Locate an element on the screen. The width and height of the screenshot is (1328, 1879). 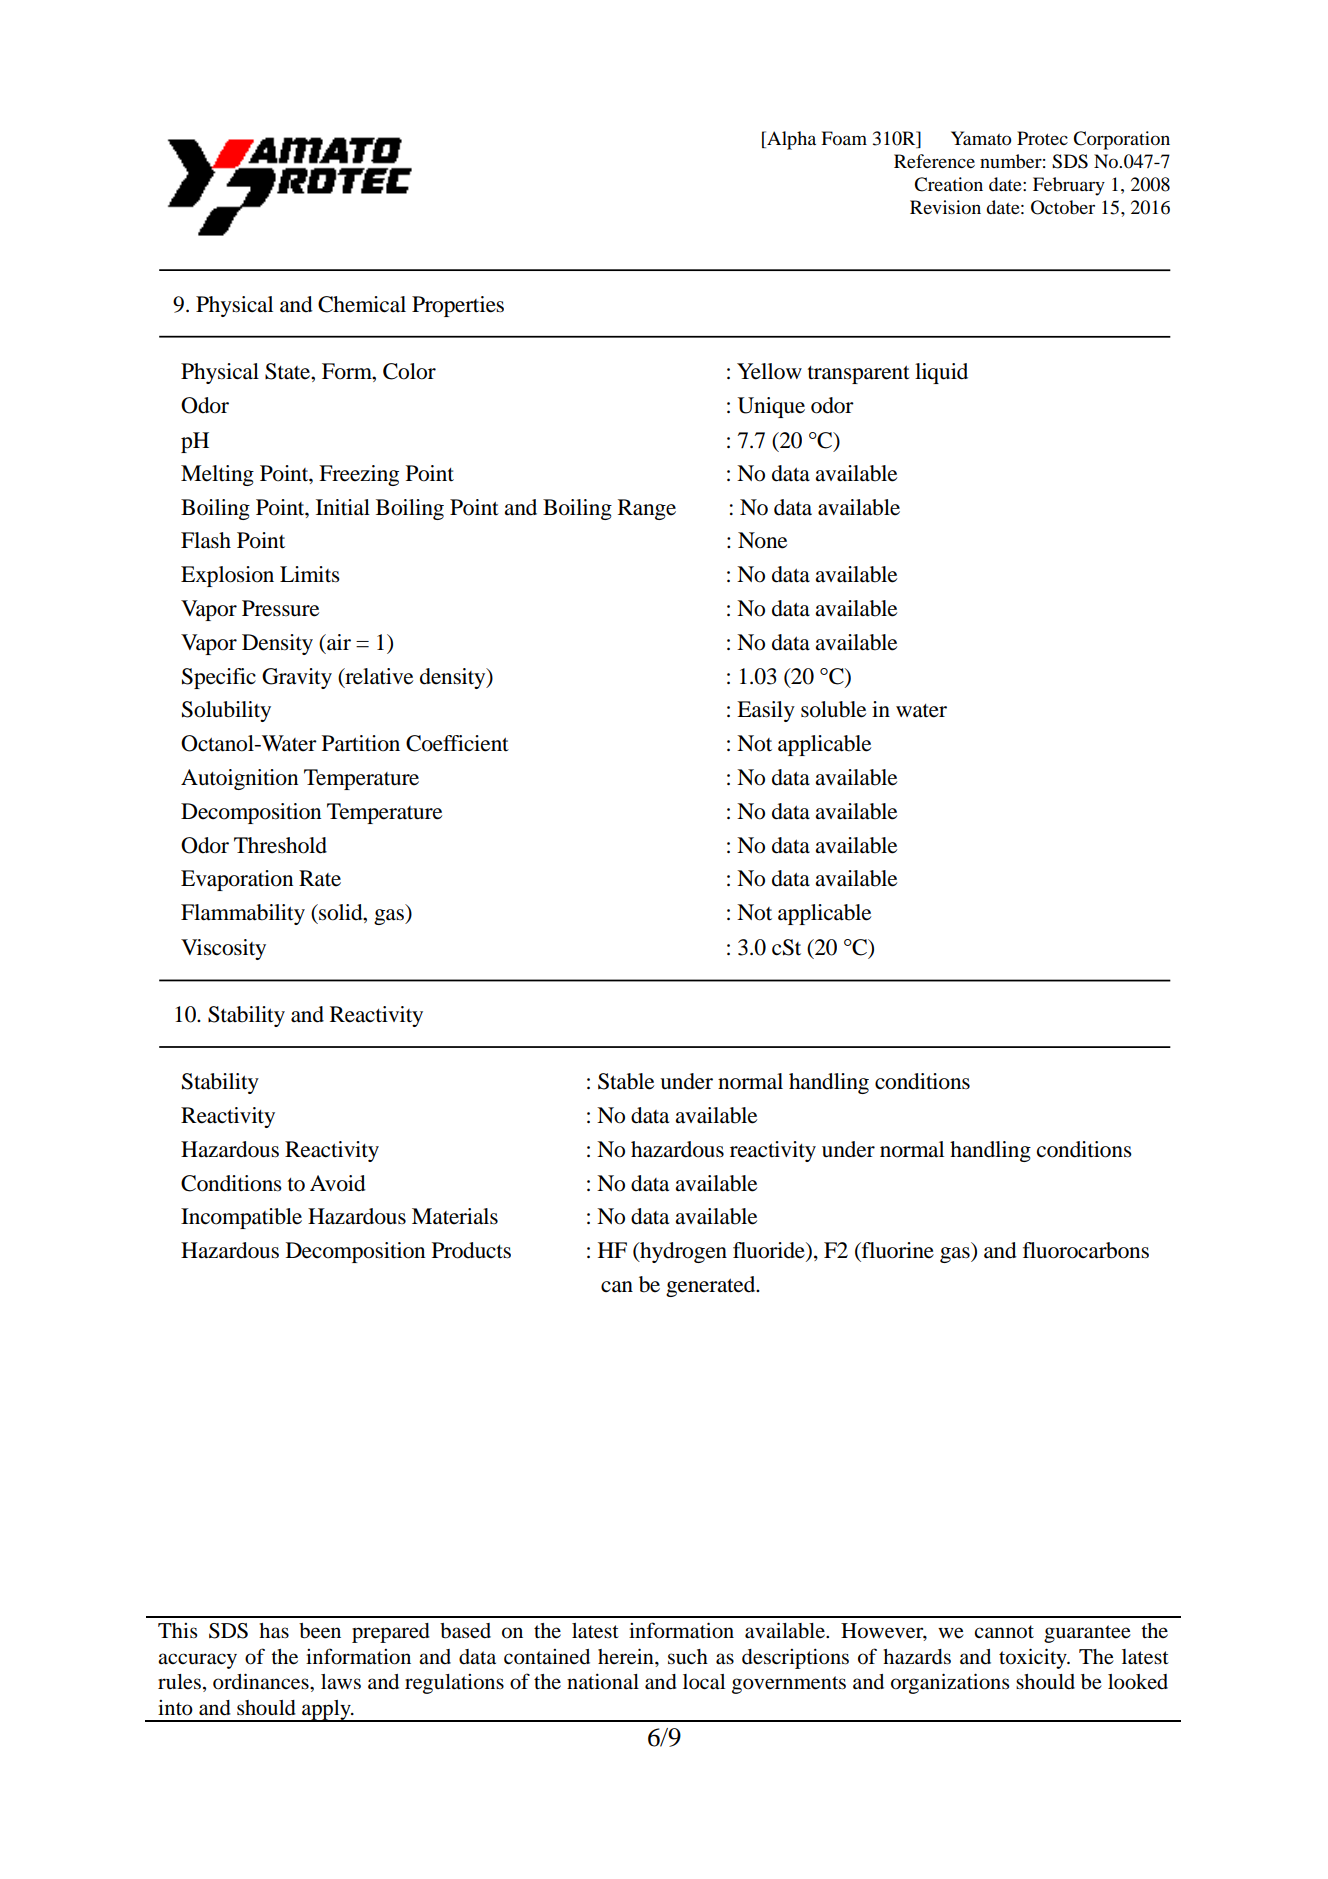
soluble is located at coordinates (833, 709).
